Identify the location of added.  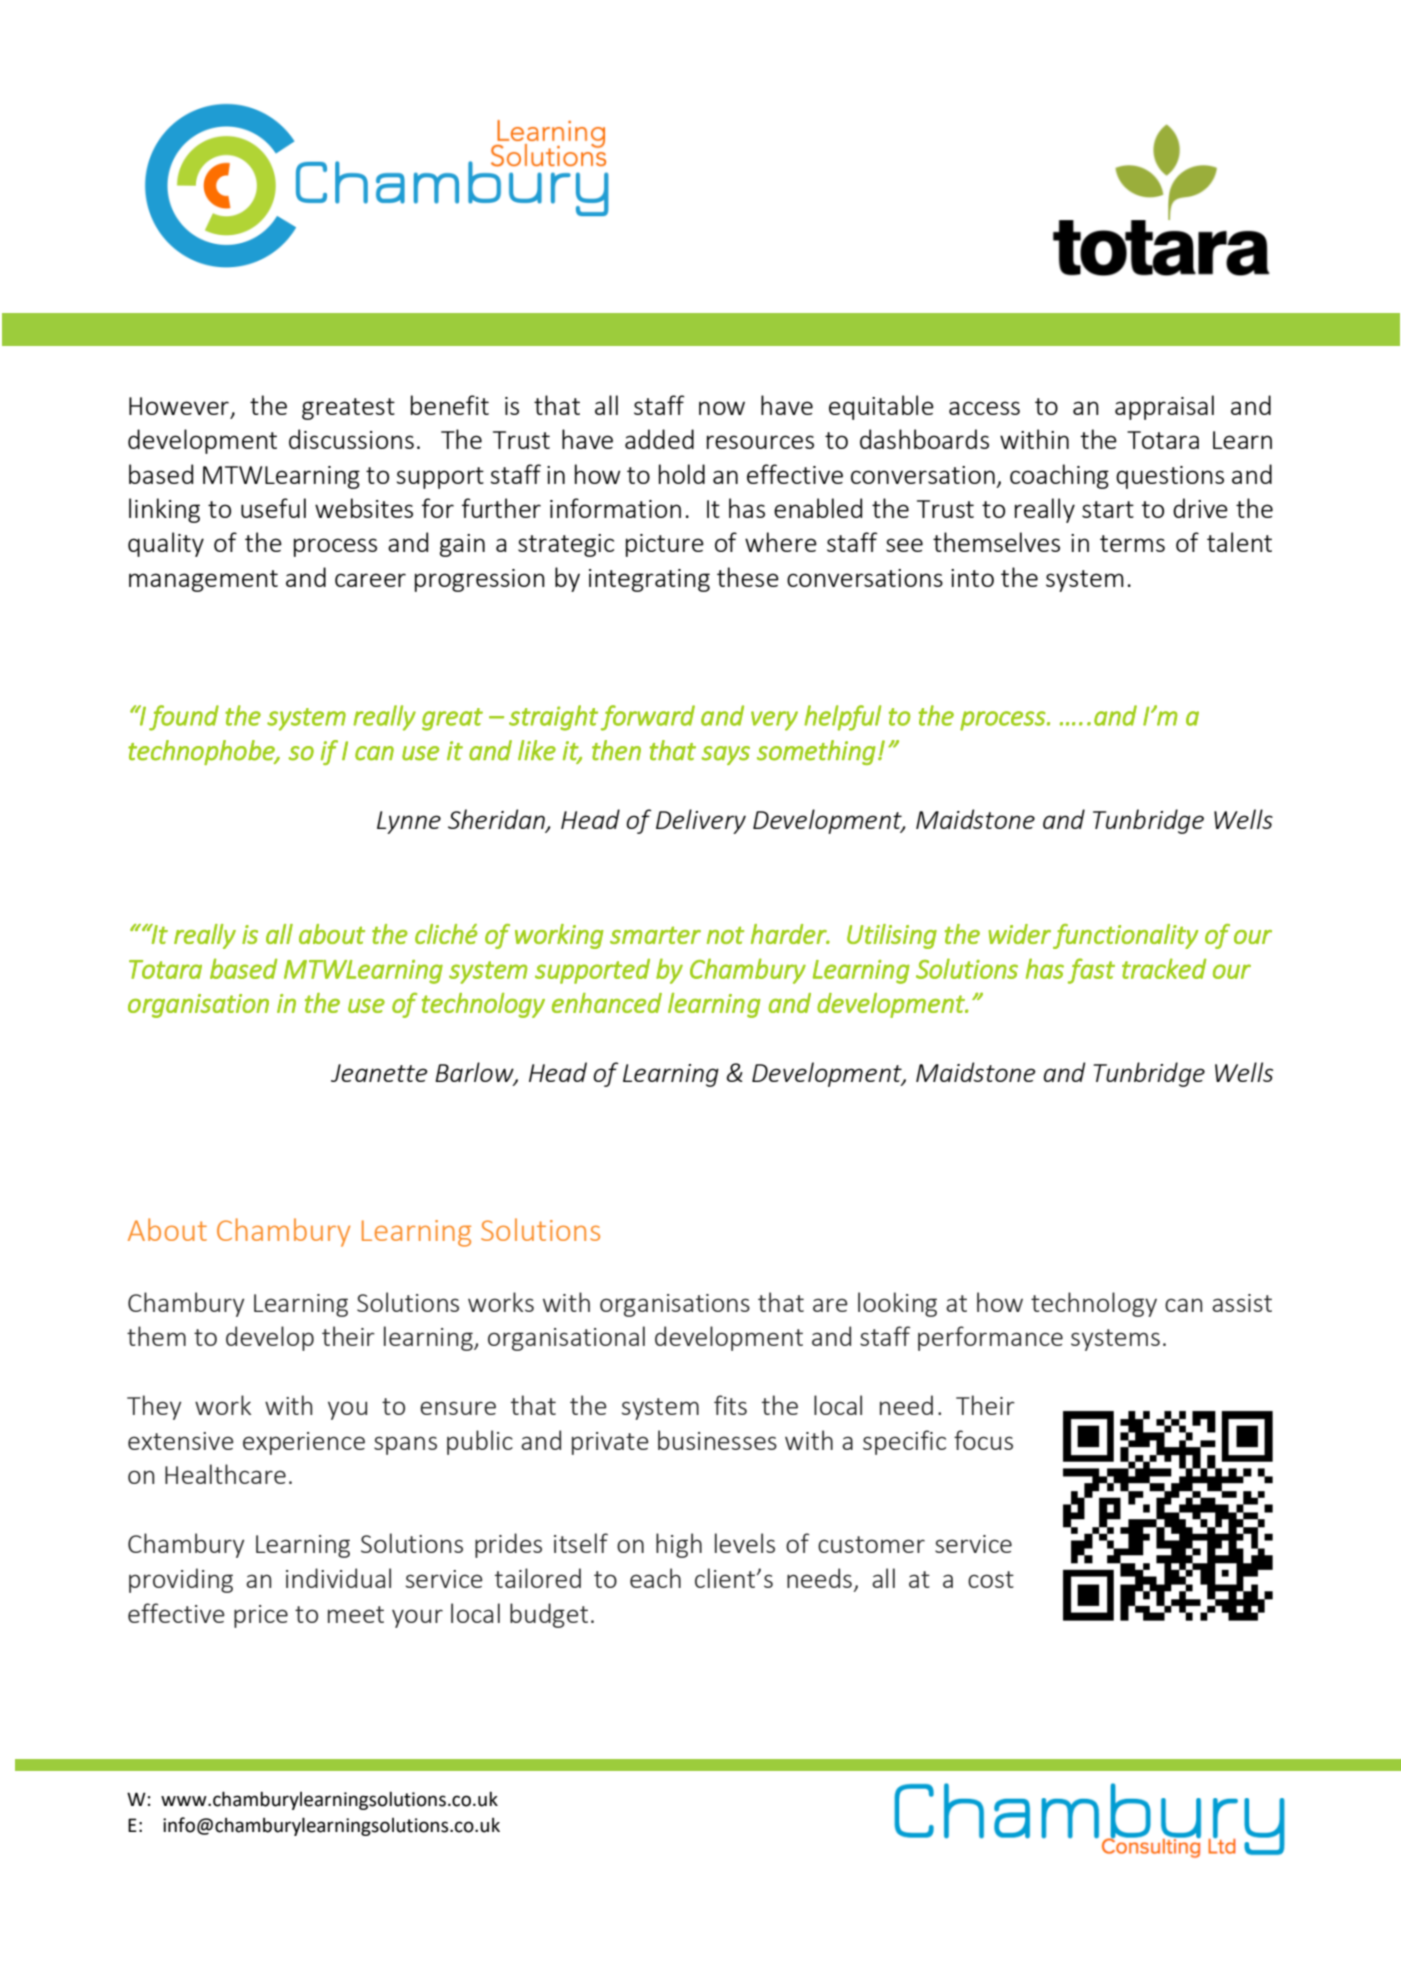
(659, 439).
